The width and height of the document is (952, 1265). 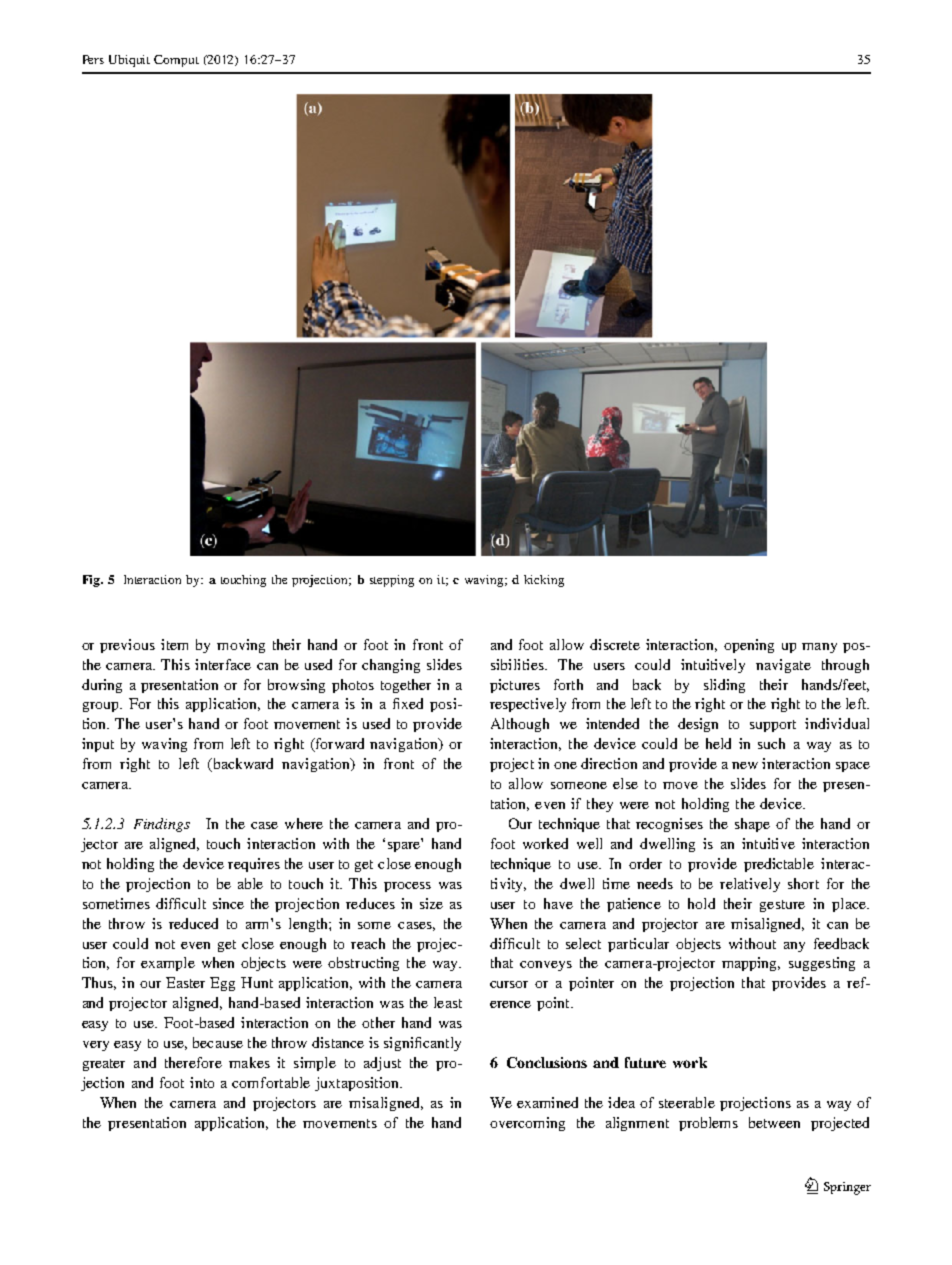 I want to click on Although, so click(x=520, y=725).
